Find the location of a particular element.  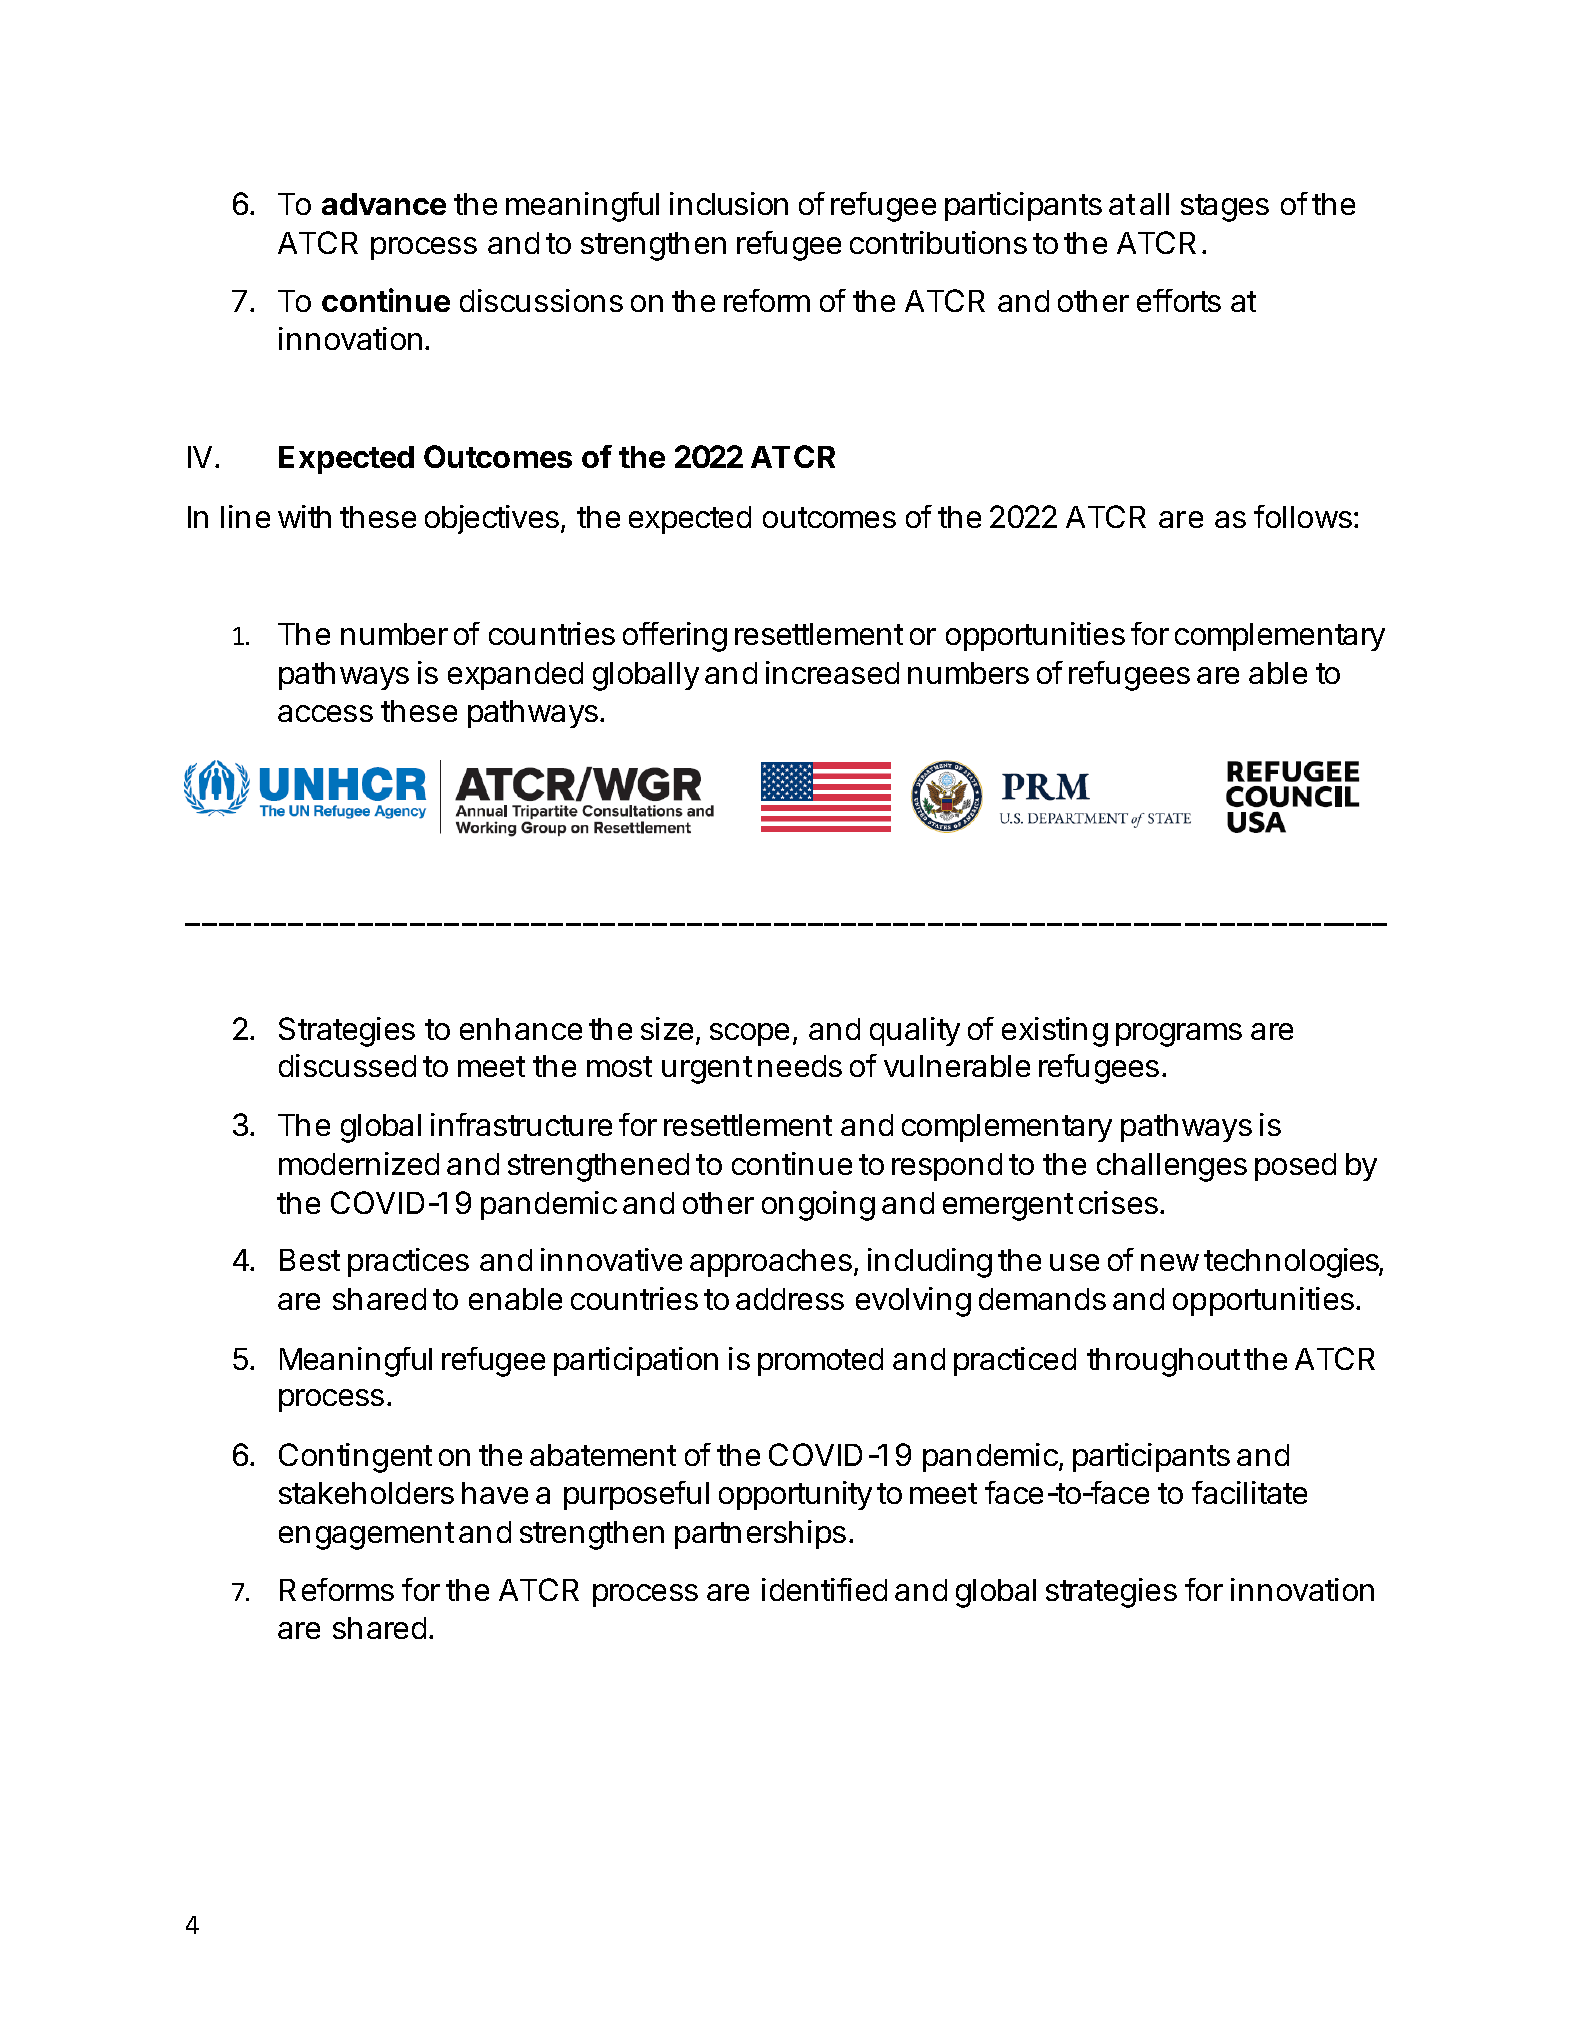

enhance is located at coordinates (521, 1029).
